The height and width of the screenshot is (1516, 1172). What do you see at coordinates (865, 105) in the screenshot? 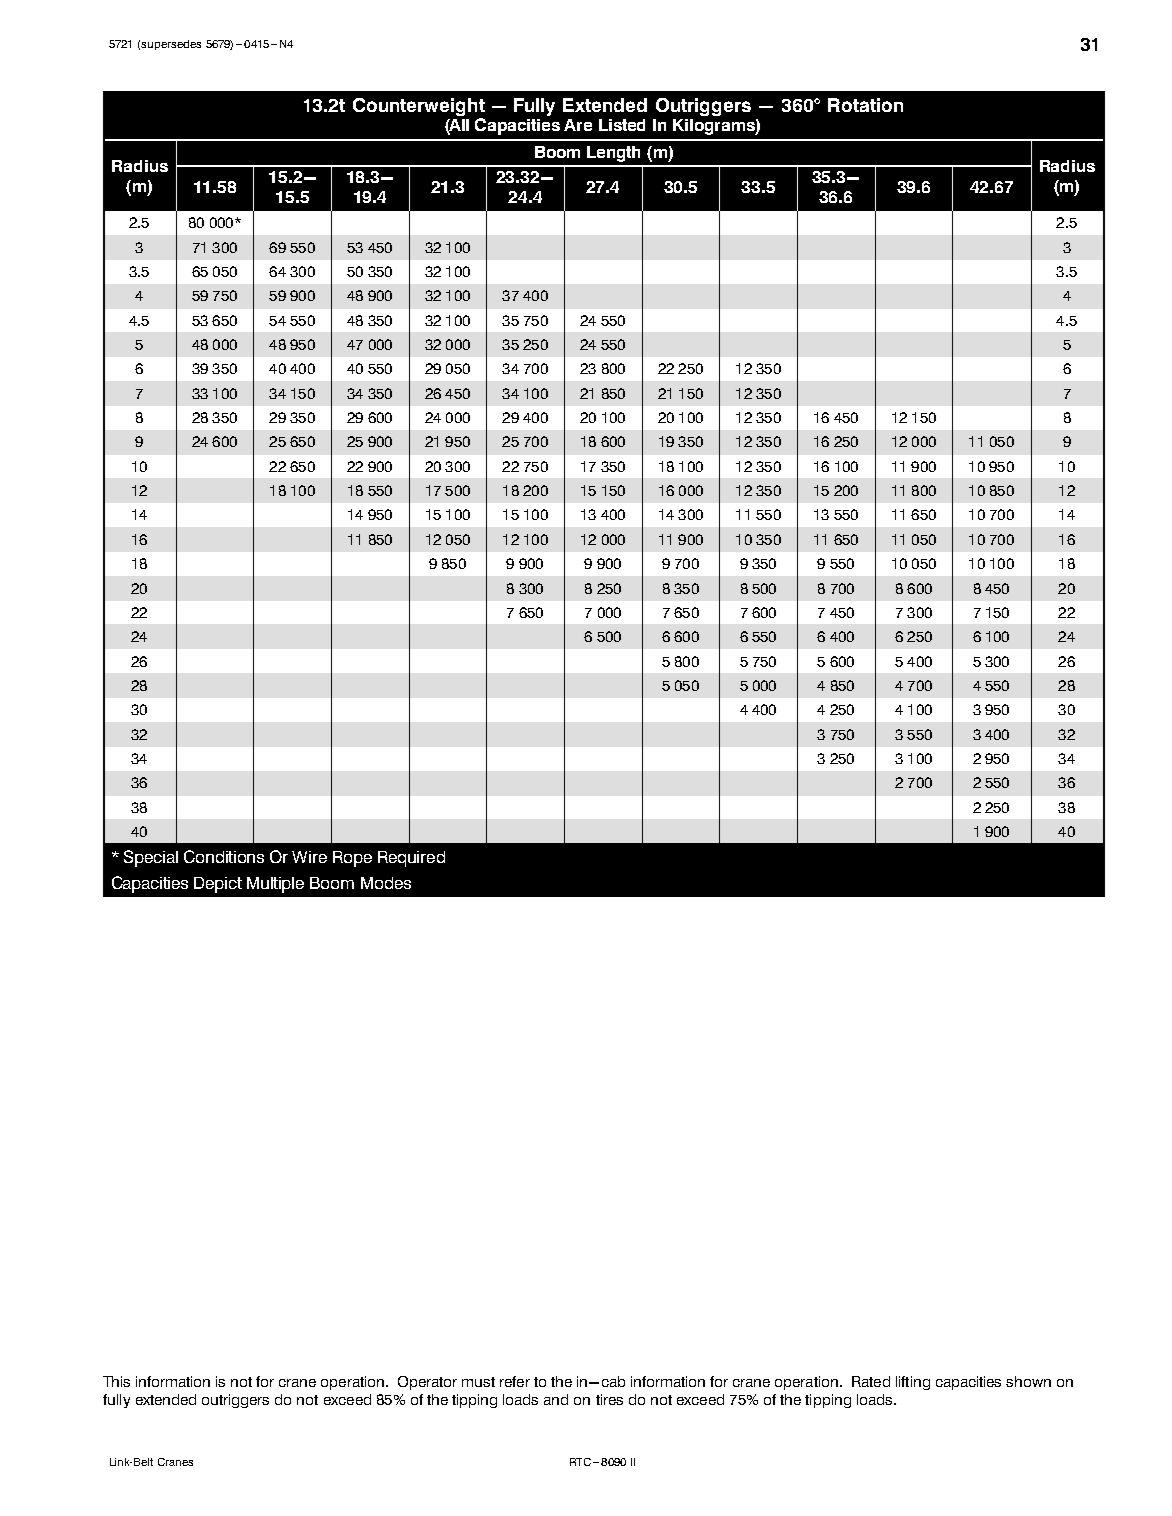
I see `Rotation` at bounding box center [865, 105].
